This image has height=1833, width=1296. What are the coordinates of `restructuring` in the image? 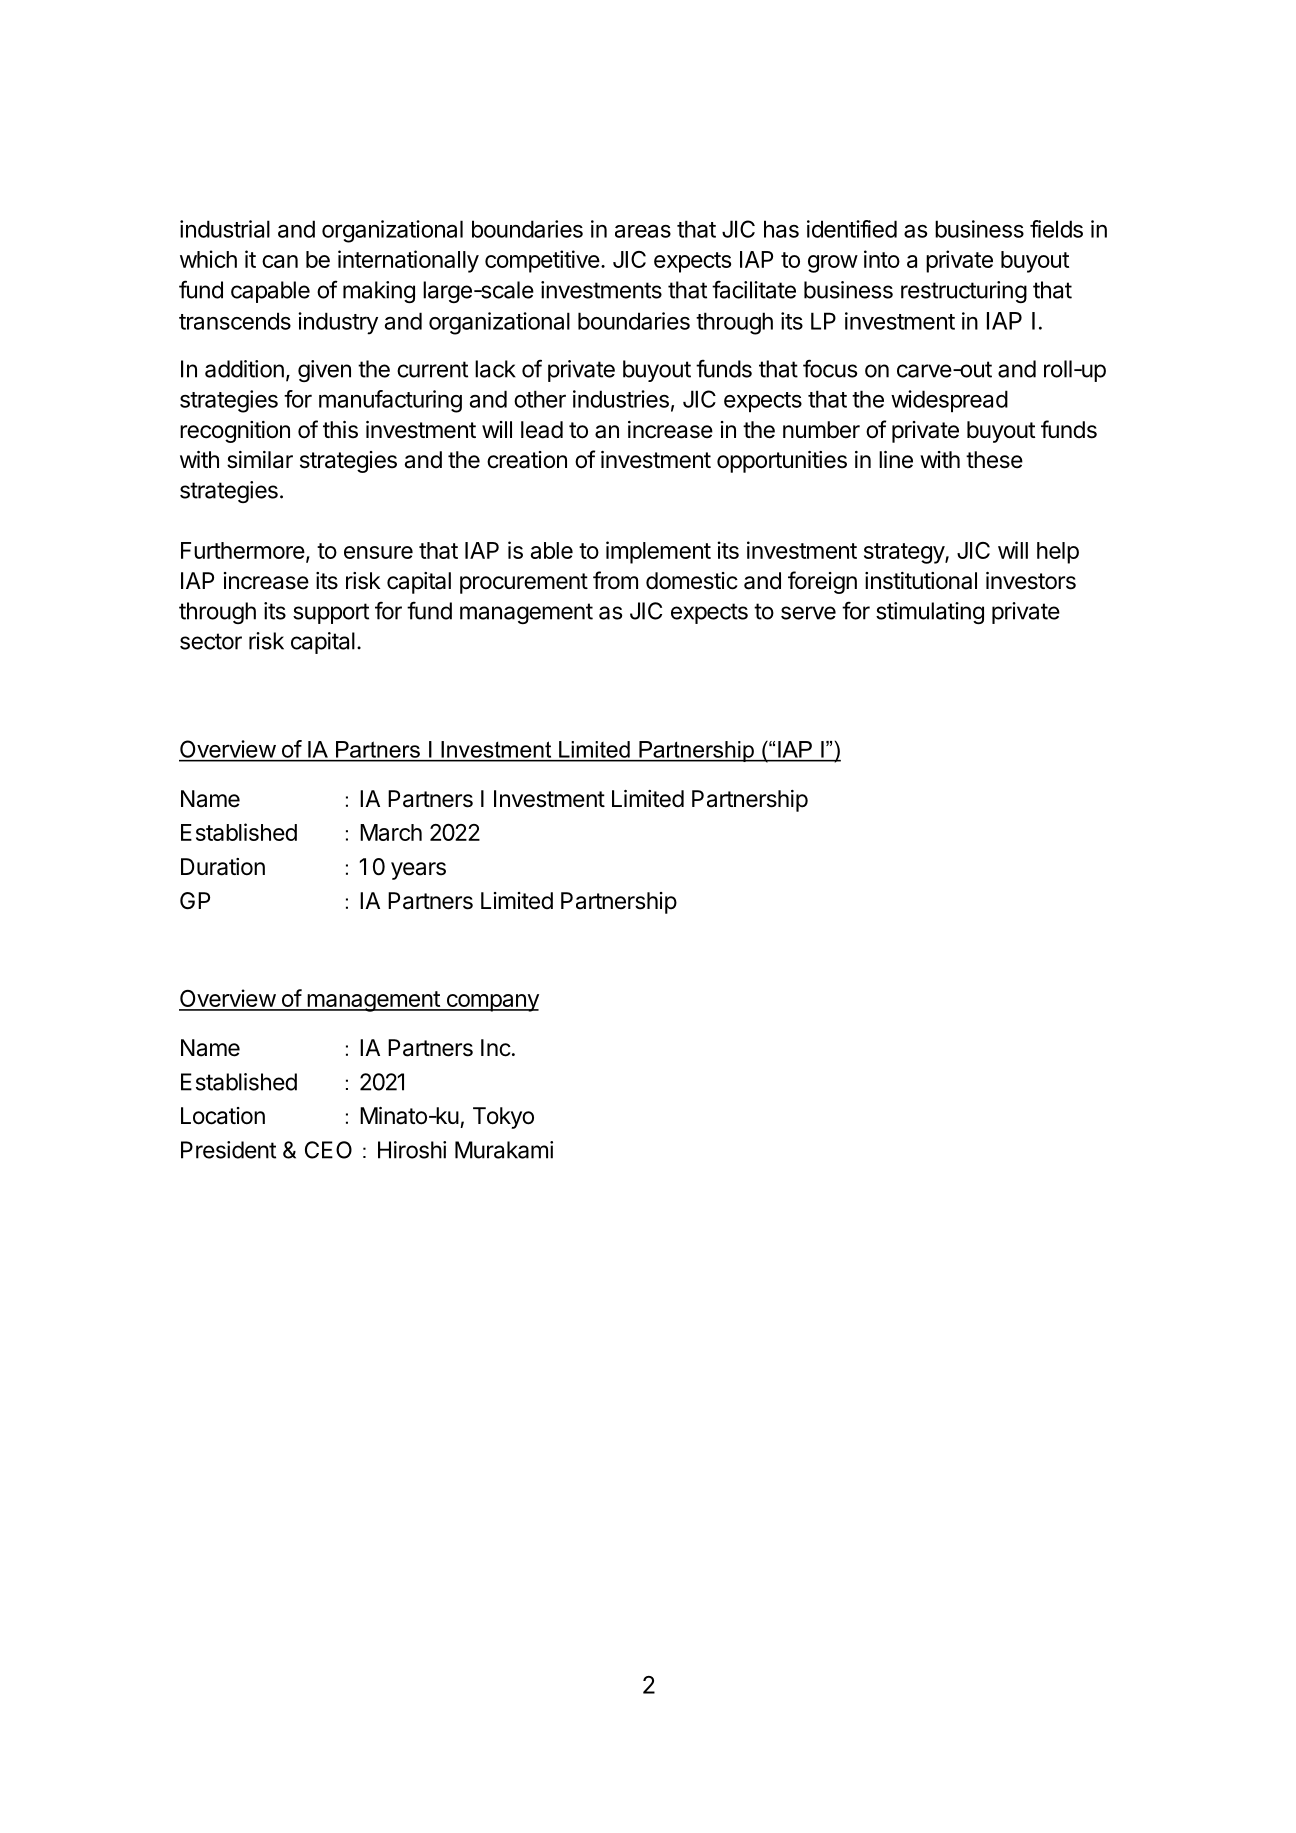 It's located at (964, 292).
